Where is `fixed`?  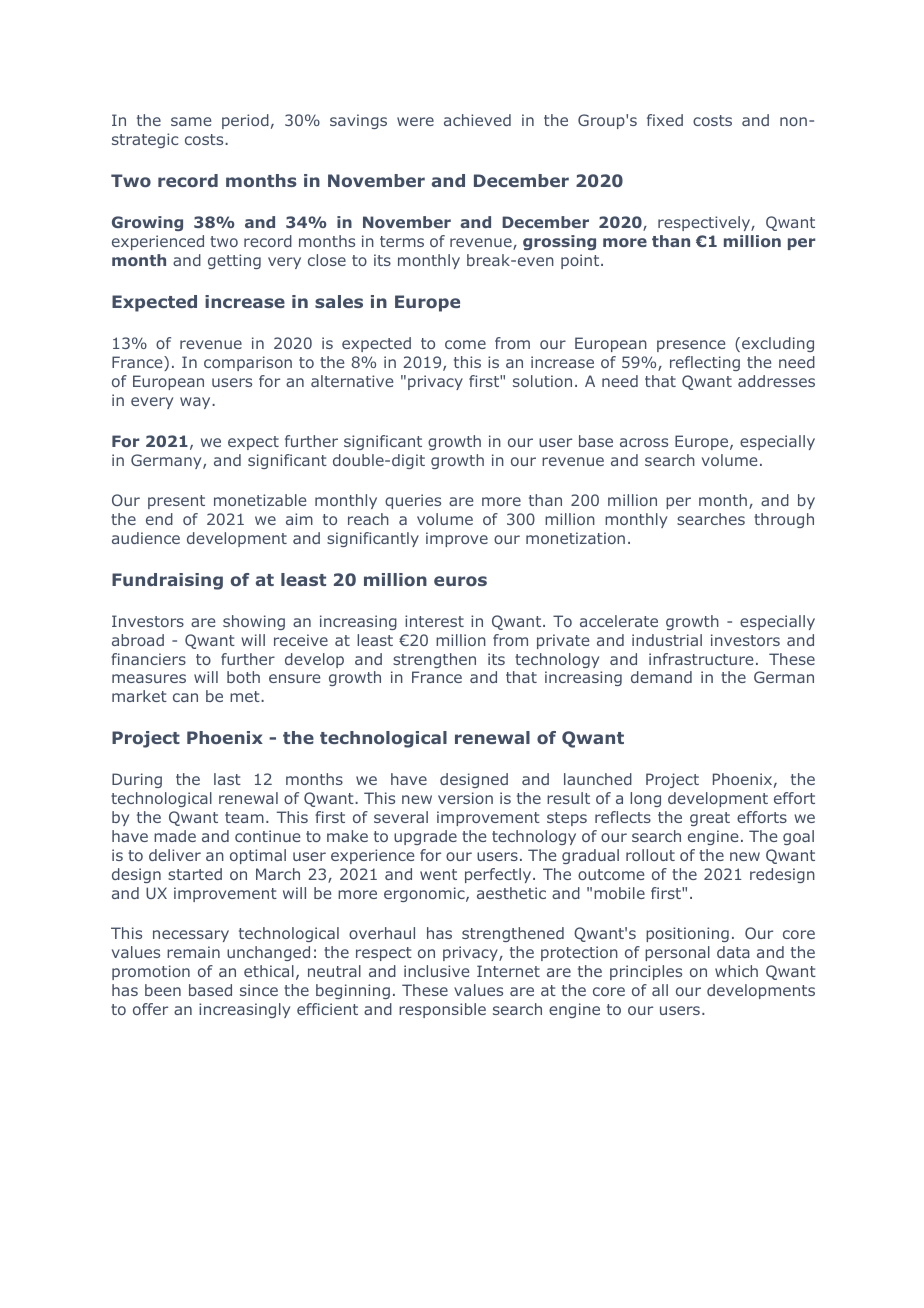 fixed is located at coordinates (665, 120).
